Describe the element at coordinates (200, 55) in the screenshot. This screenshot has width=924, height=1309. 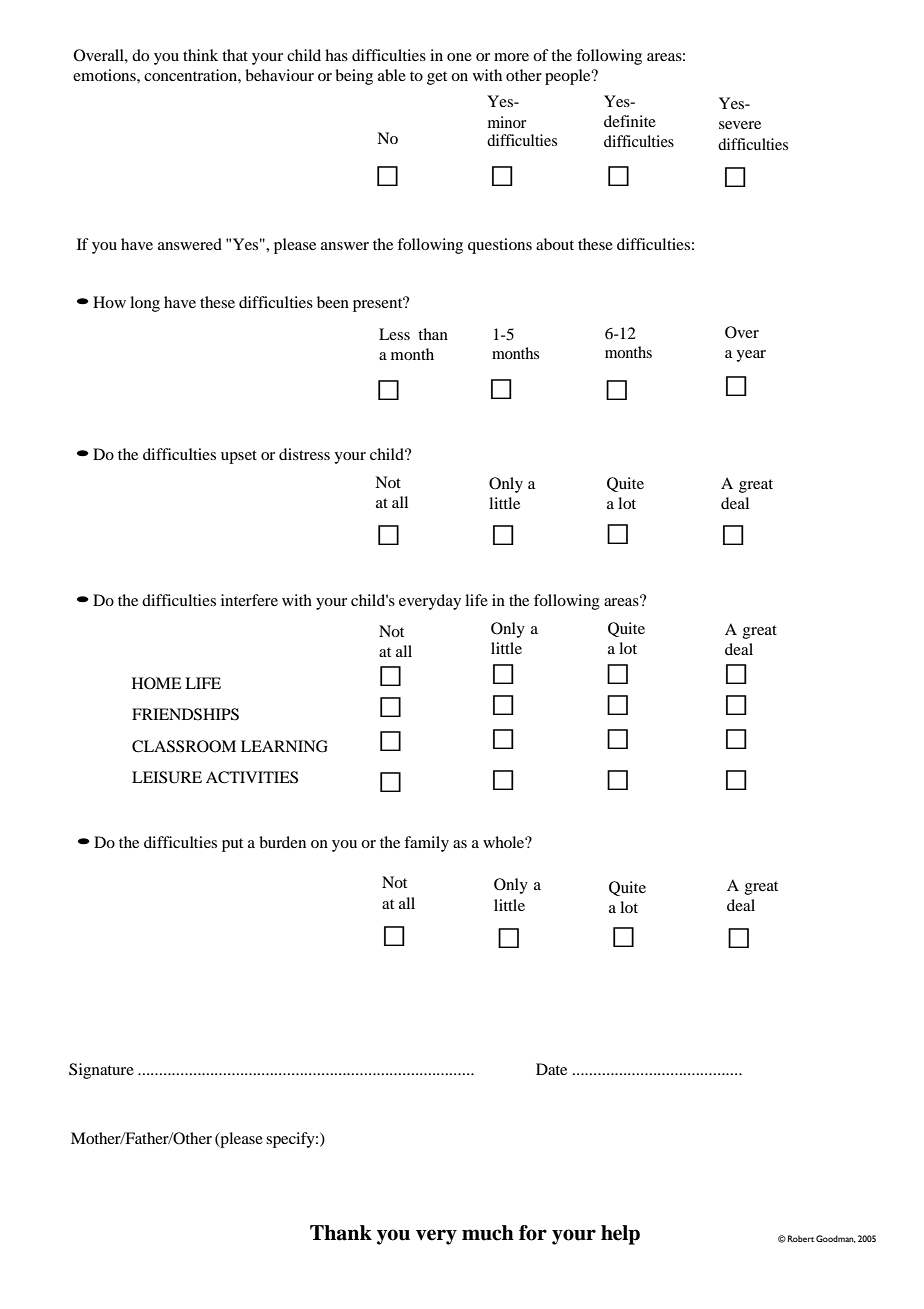
I see `think` at that location.
